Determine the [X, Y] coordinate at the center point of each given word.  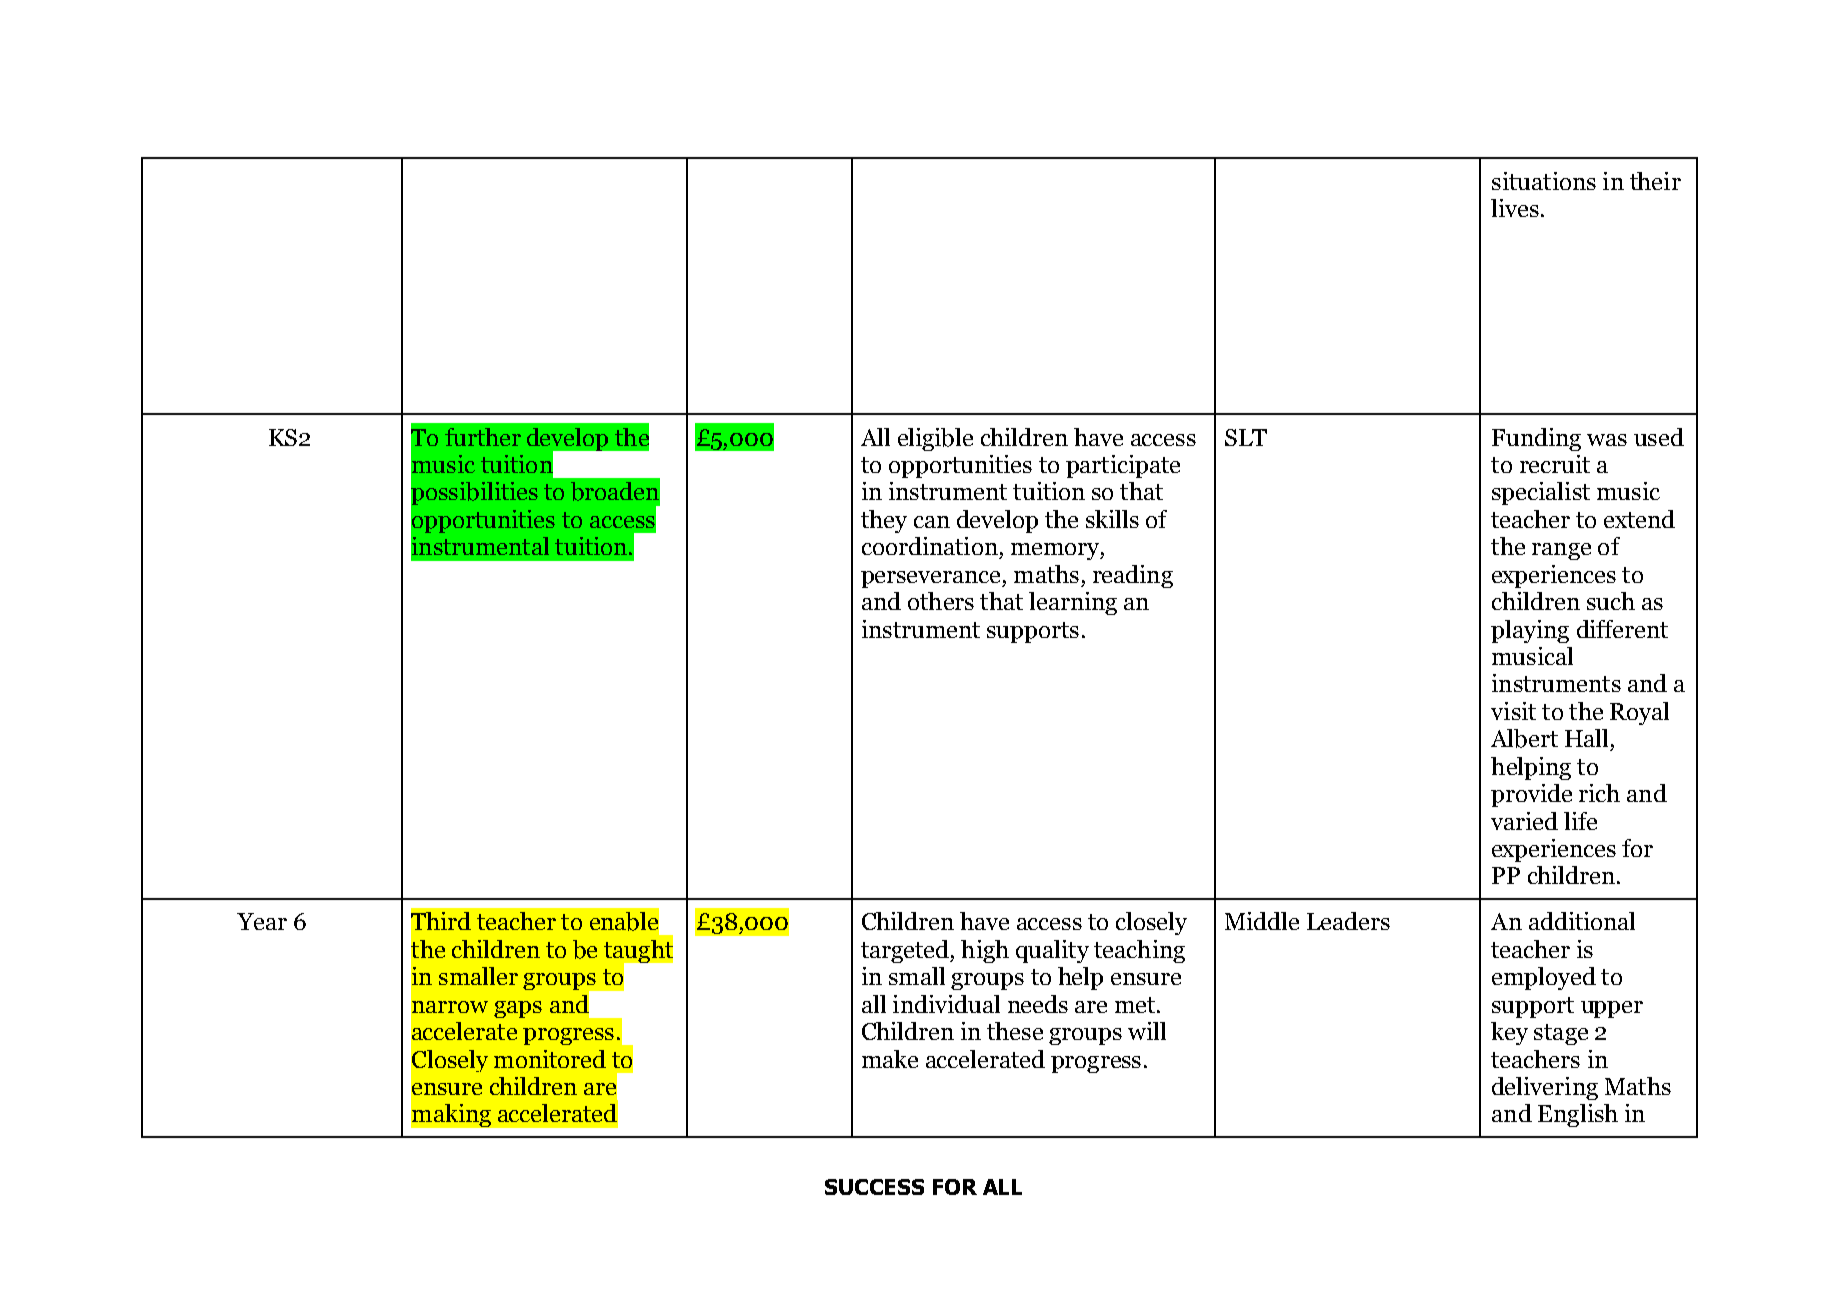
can [932, 522]
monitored [550, 1059]
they [884, 521]
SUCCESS [874, 1187]
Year [262, 921]
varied [1524, 821]
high [985, 951]
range [1561, 551]
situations [1544, 181]
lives [1515, 208]
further [483, 437]
